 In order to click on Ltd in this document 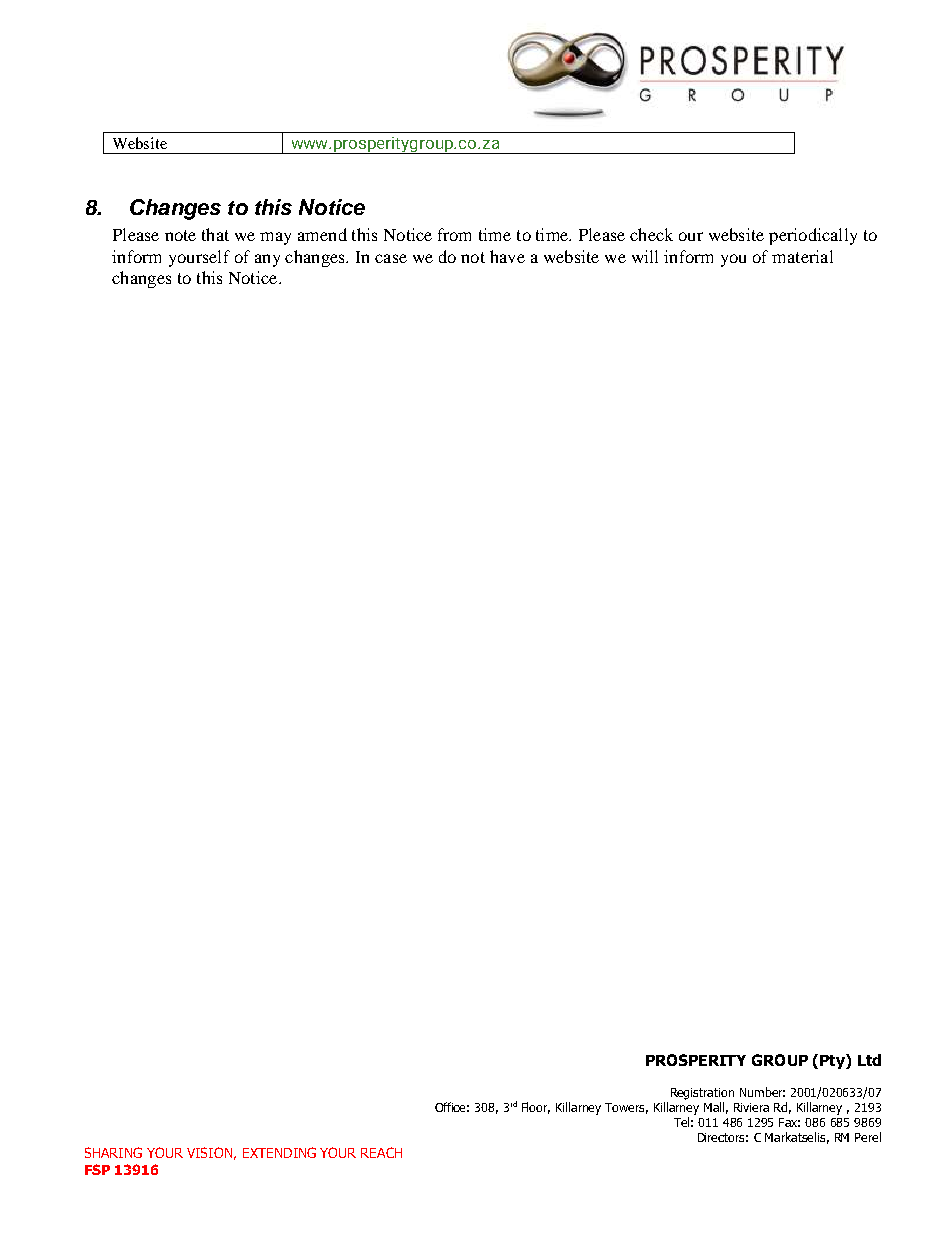, I will do `click(869, 1060)`.
